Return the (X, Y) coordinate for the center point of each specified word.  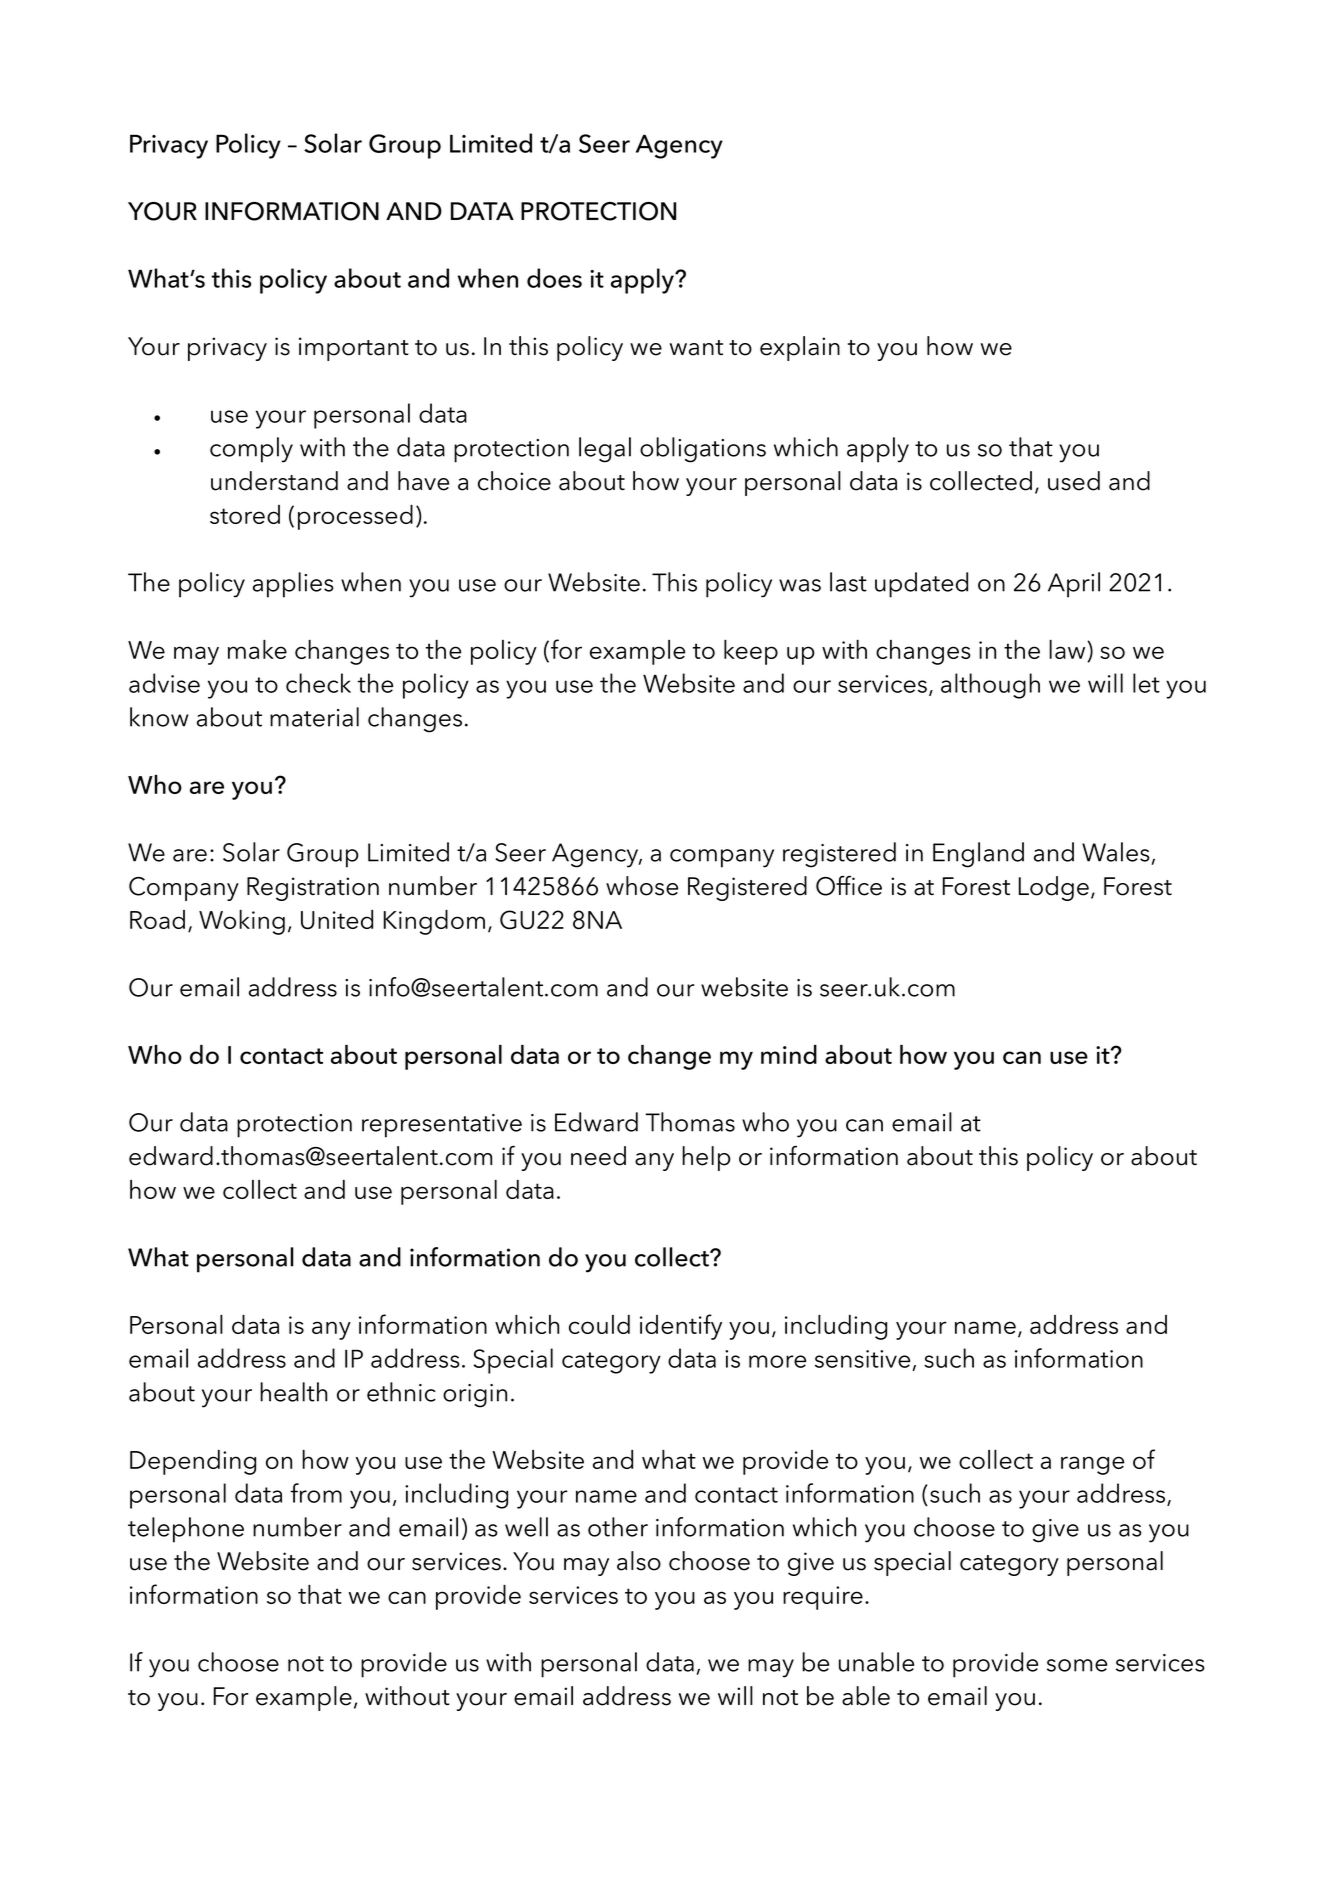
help (706, 1158)
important (354, 349)
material (314, 717)
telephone (186, 1530)
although (990, 686)
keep (751, 652)
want (696, 348)
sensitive (862, 1359)
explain (800, 348)
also (639, 1561)
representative (442, 1126)
